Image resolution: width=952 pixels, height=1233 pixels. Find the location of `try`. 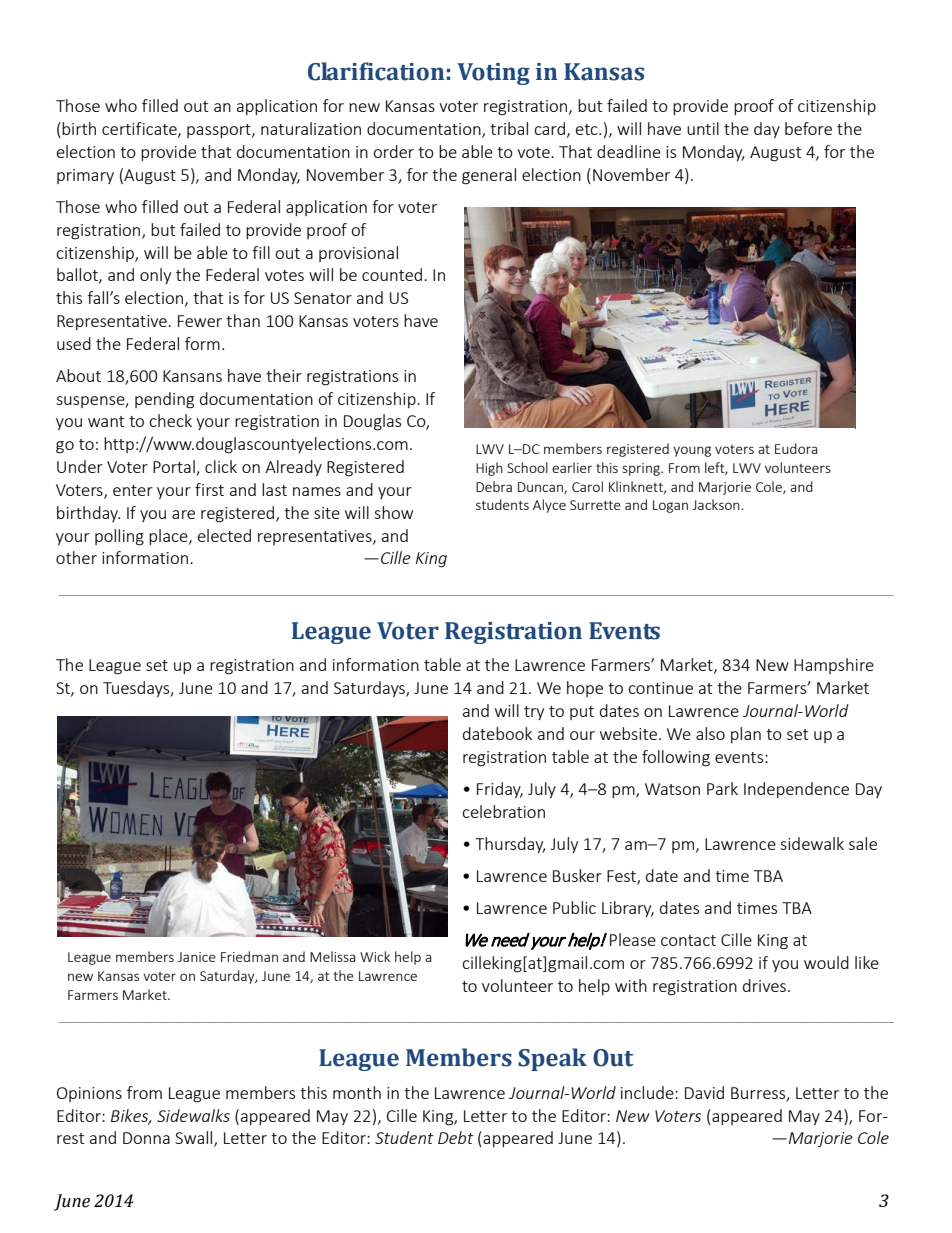

try is located at coordinates (534, 713).
